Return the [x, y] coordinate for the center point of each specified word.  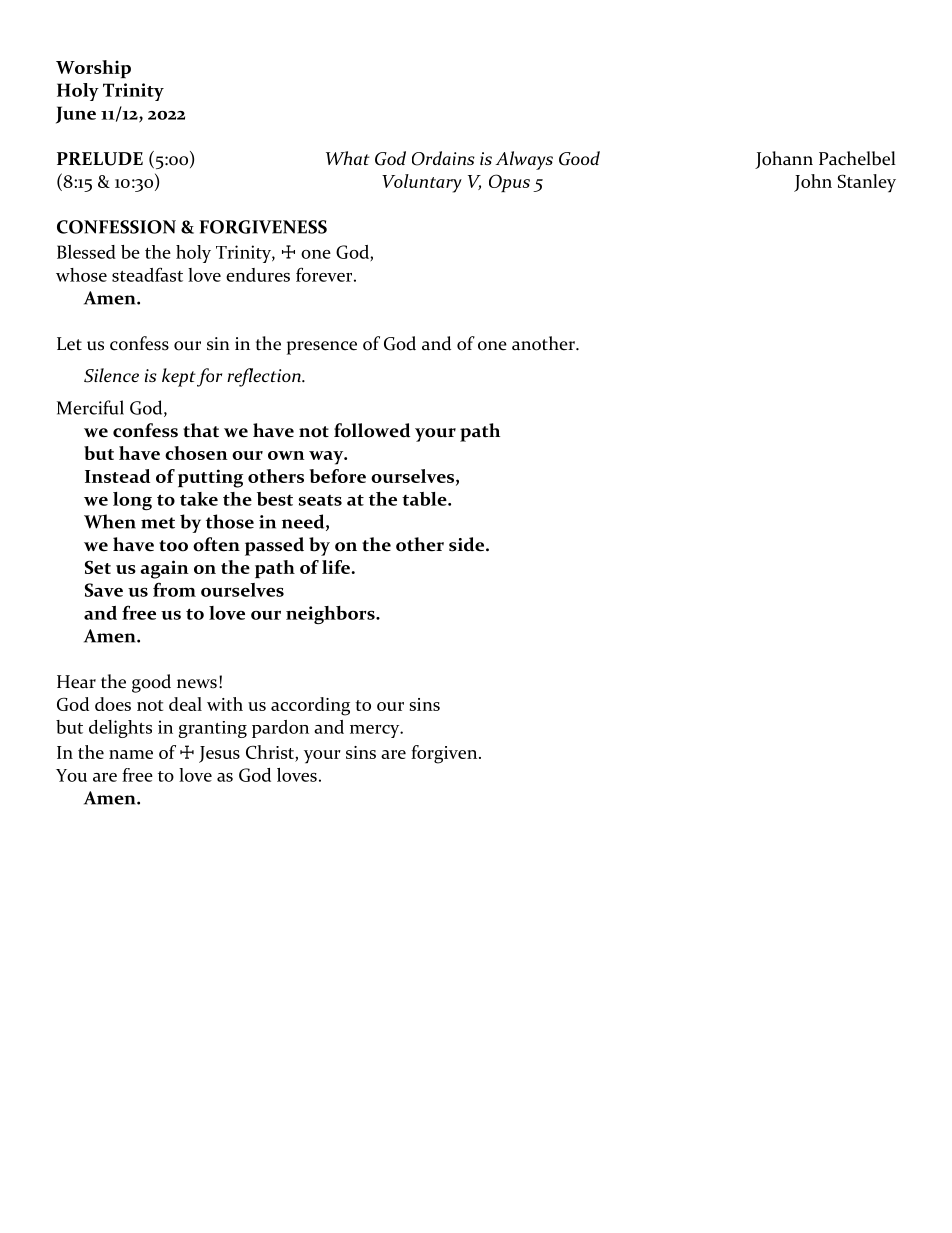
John [813, 183]
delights [120, 729]
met [158, 523]
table [425, 499]
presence [322, 348]
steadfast [147, 274]
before [337, 476]
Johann [784, 160]
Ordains [443, 158]
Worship [93, 69]
